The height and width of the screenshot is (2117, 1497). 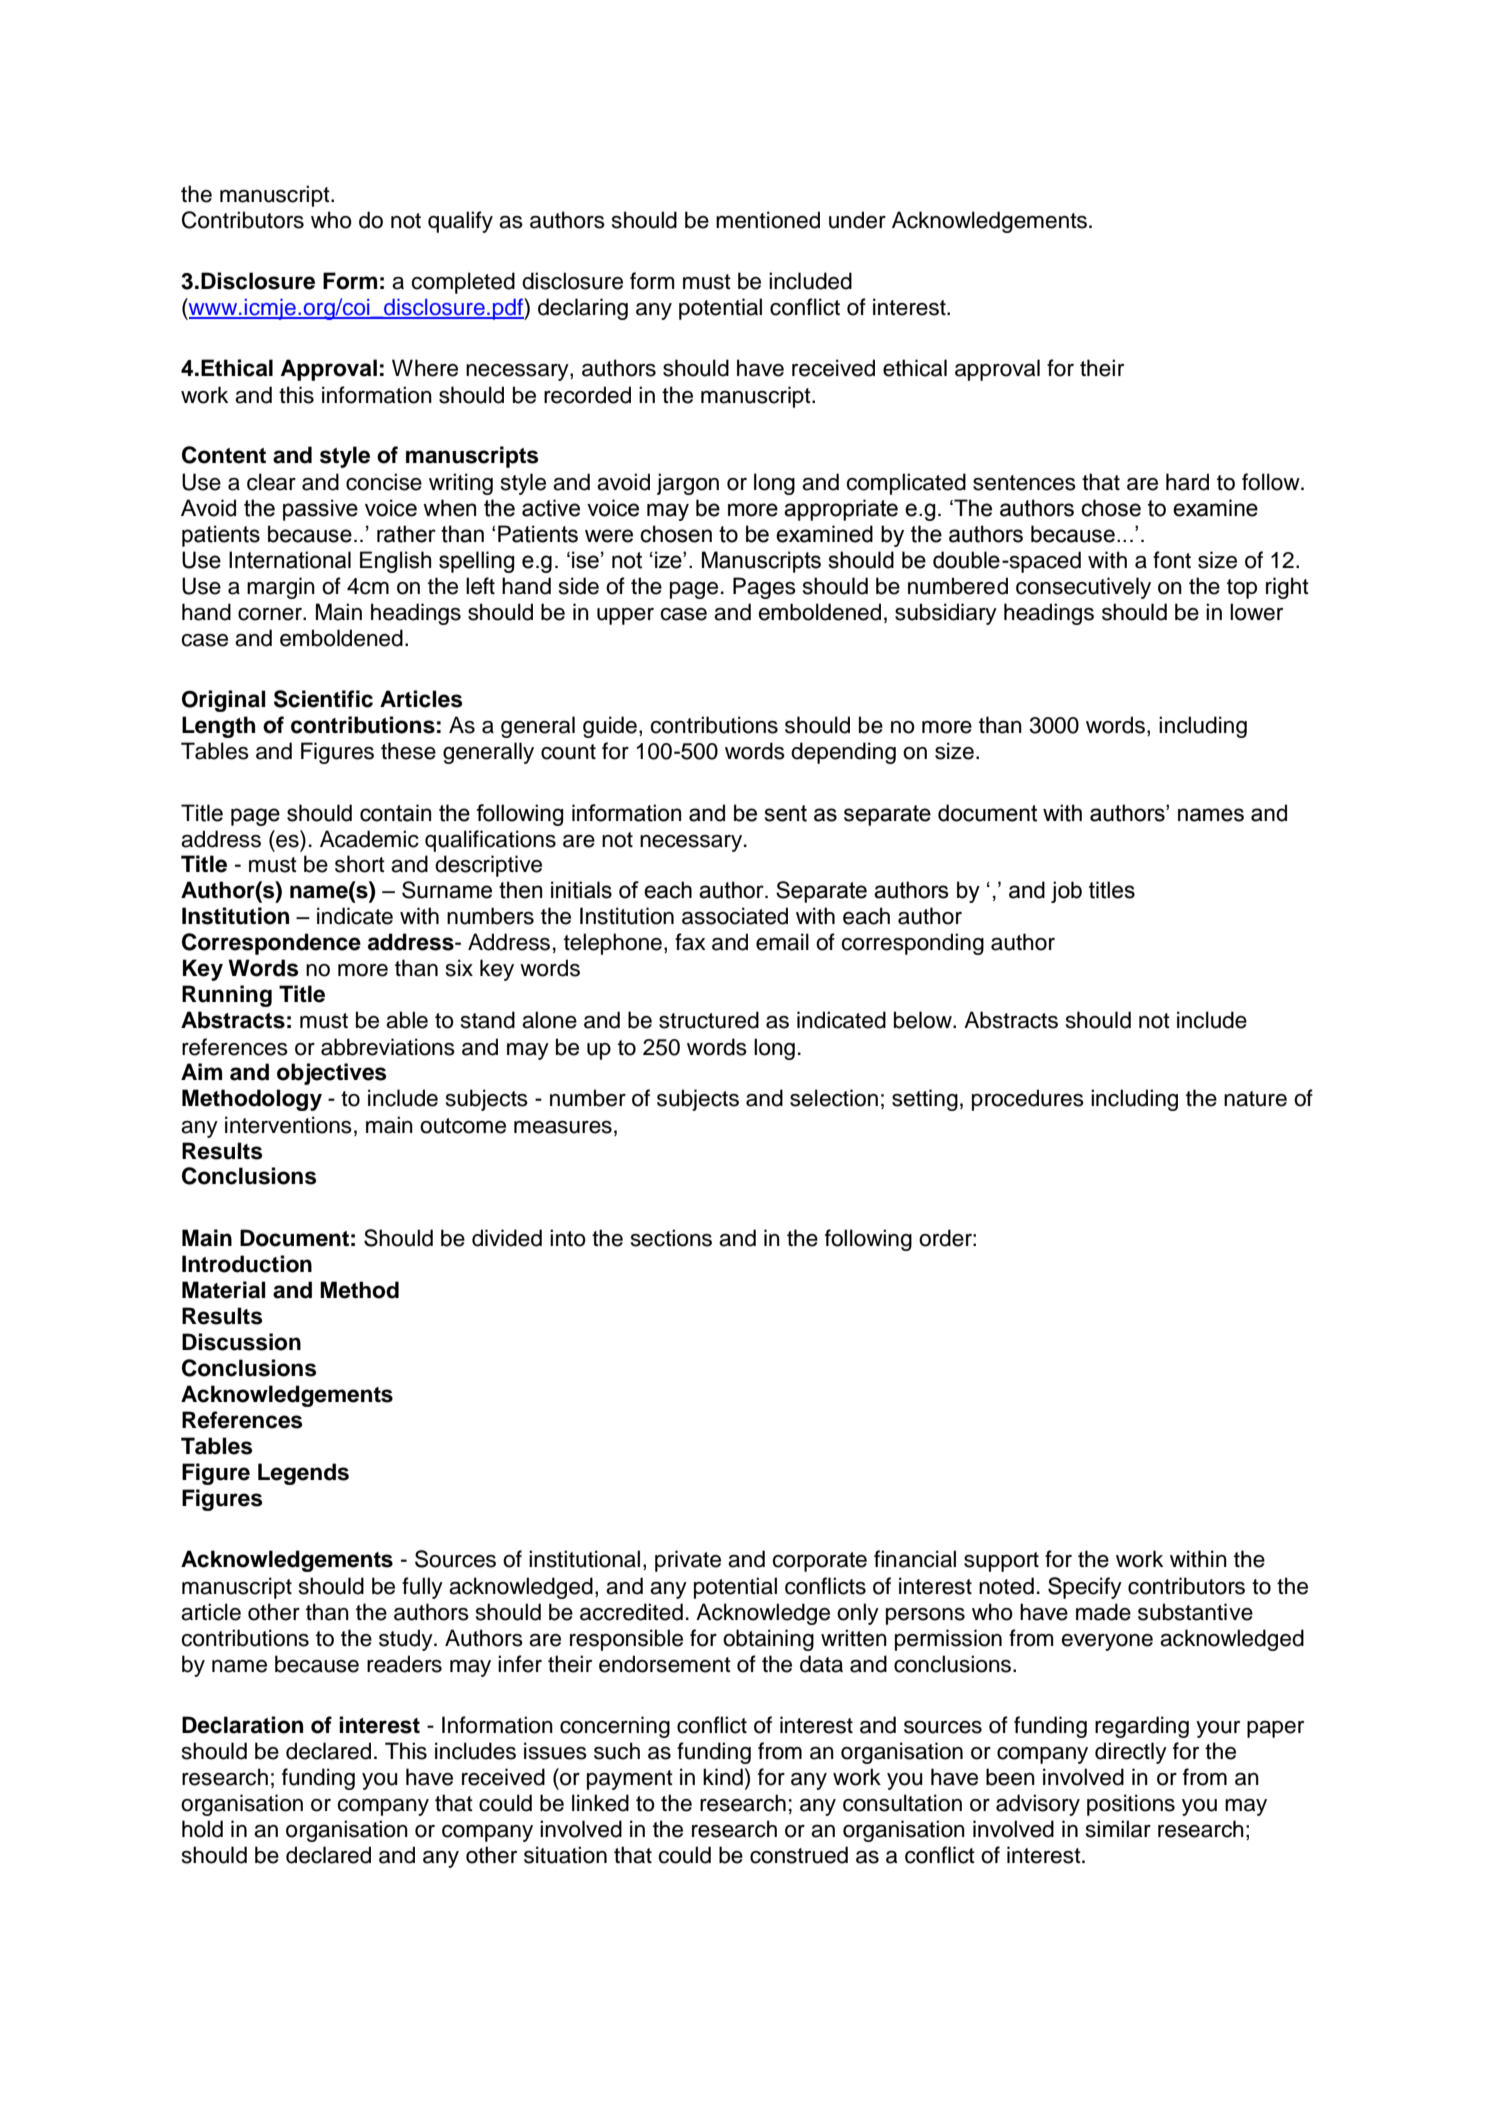 What do you see at coordinates (671, 1238) in the screenshot?
I see `sections` at bounding box center [671, 1238].
